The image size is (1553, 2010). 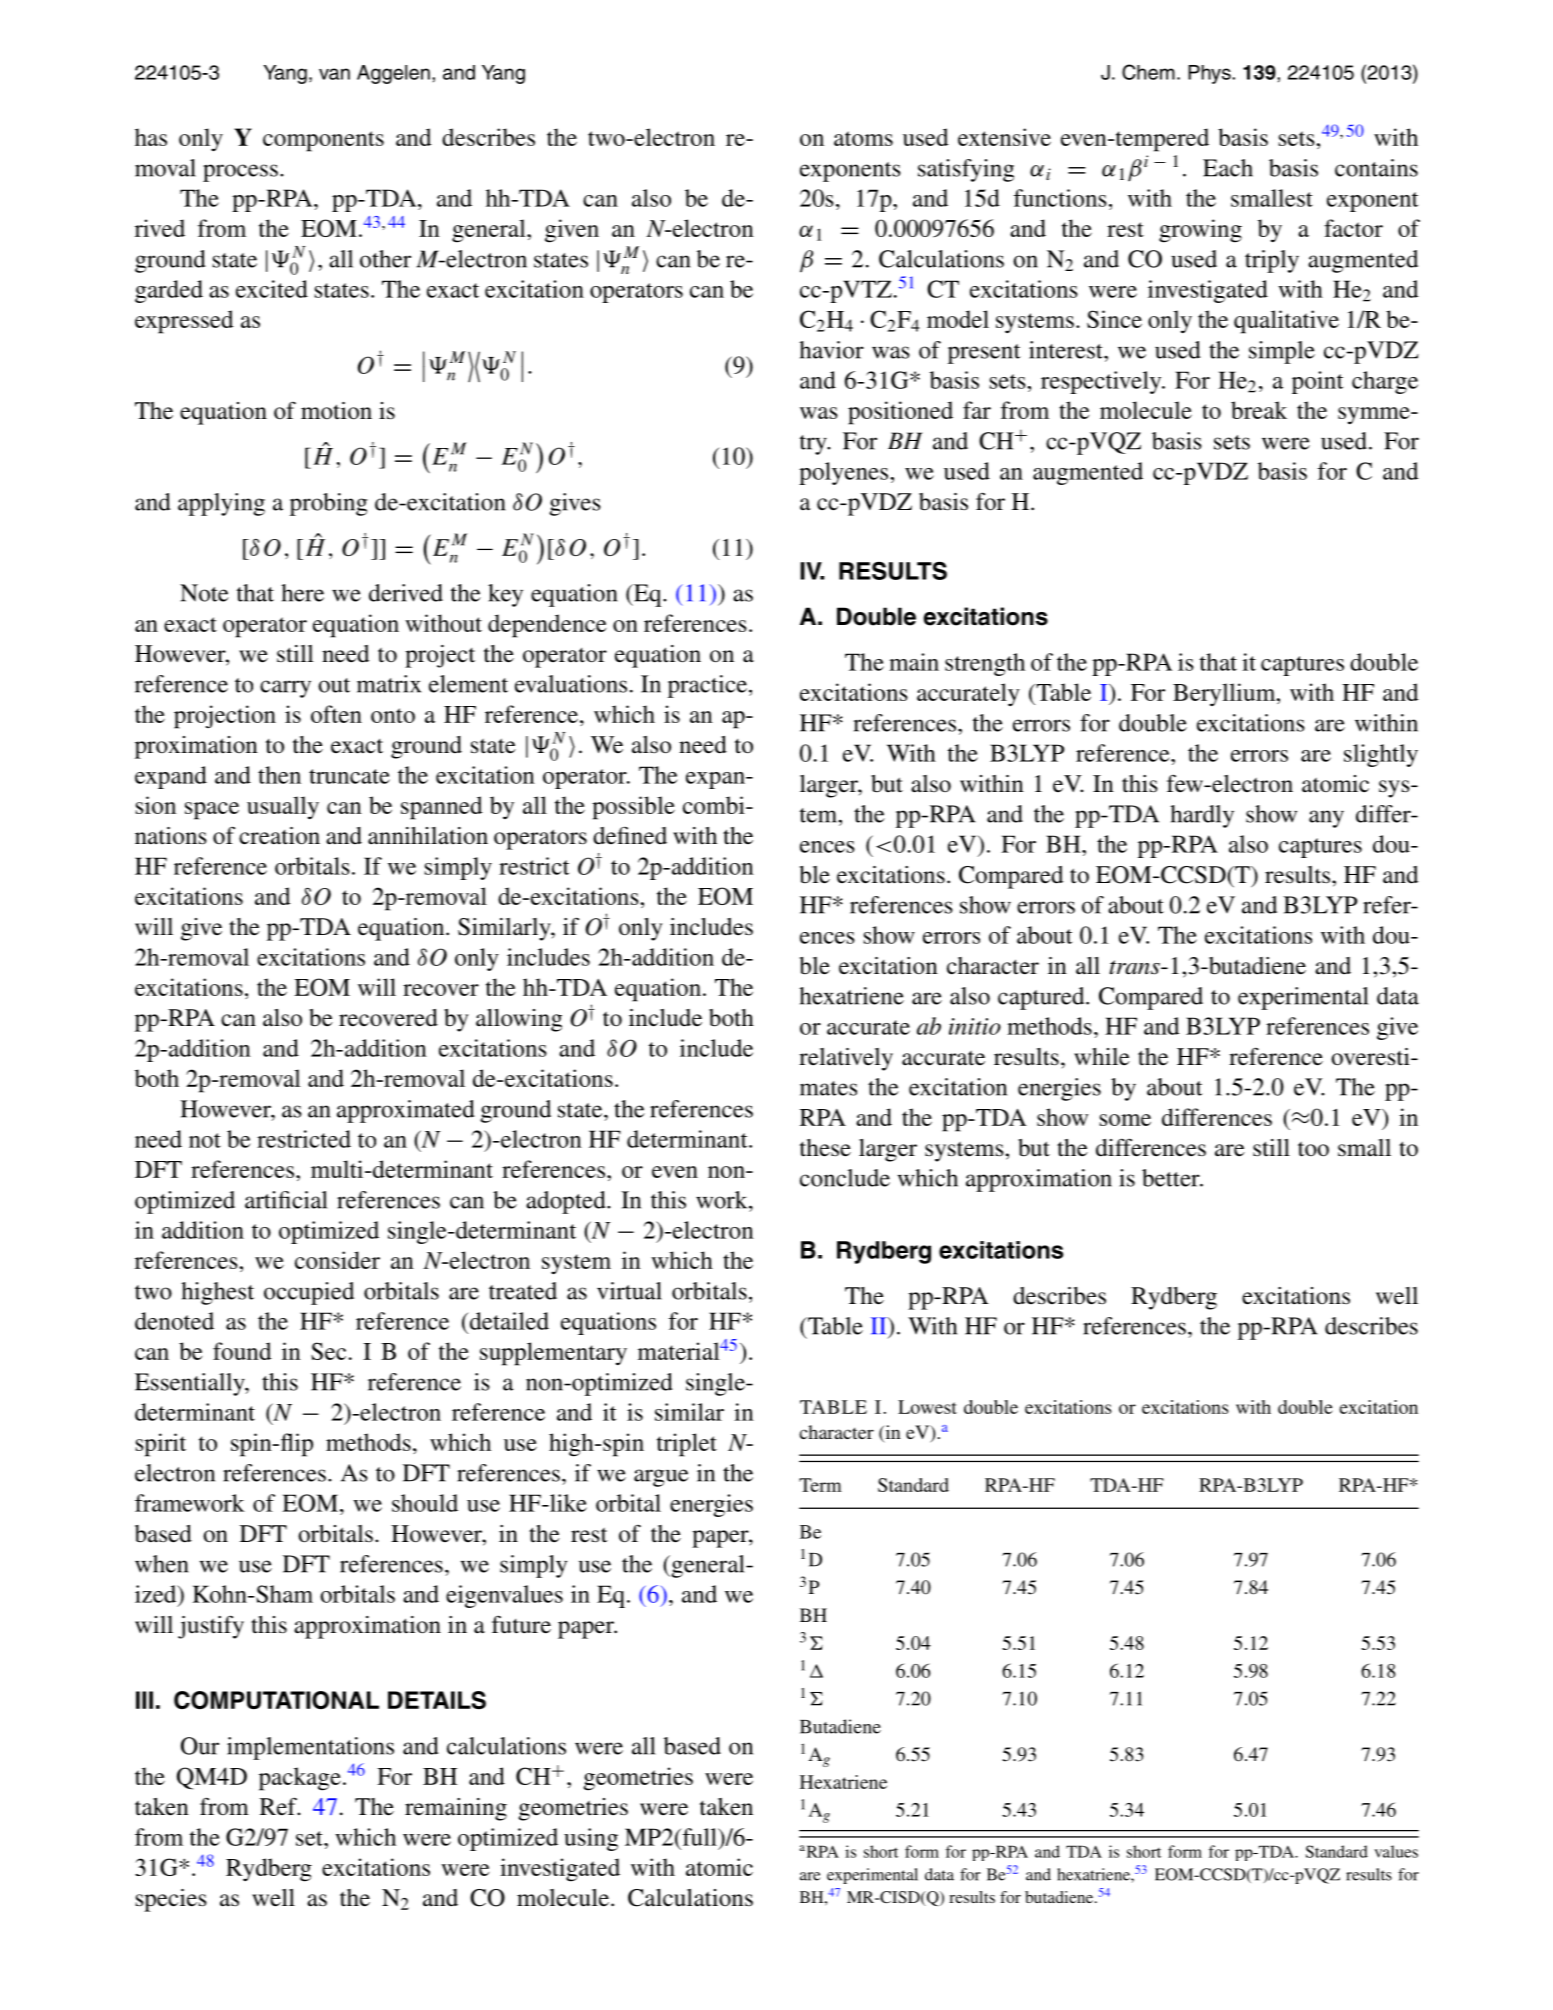 I want to click on Beryllium, so click(x=1225, y=694).
